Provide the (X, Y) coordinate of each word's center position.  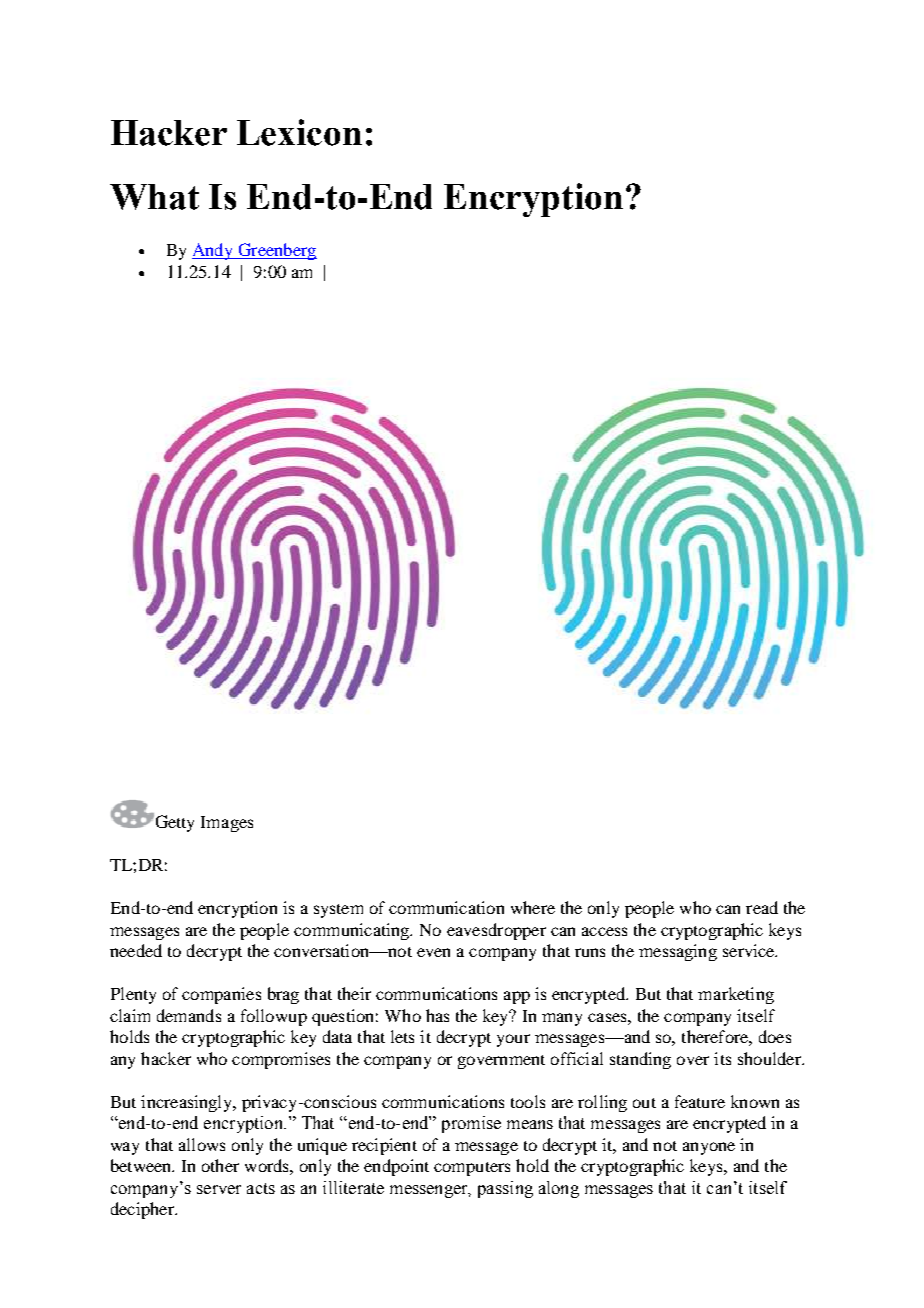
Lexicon (299, 132)
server (219, 1189)
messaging (678, 952)
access (604, 931)
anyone (709, 1148)
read (762, 907)
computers (472, 1169)
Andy (214, 251)
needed (136, 950)
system (338, 911)
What (154, 197)
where (533, 907)
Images (227, 824)
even (433, 952)
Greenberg (276, 251)
